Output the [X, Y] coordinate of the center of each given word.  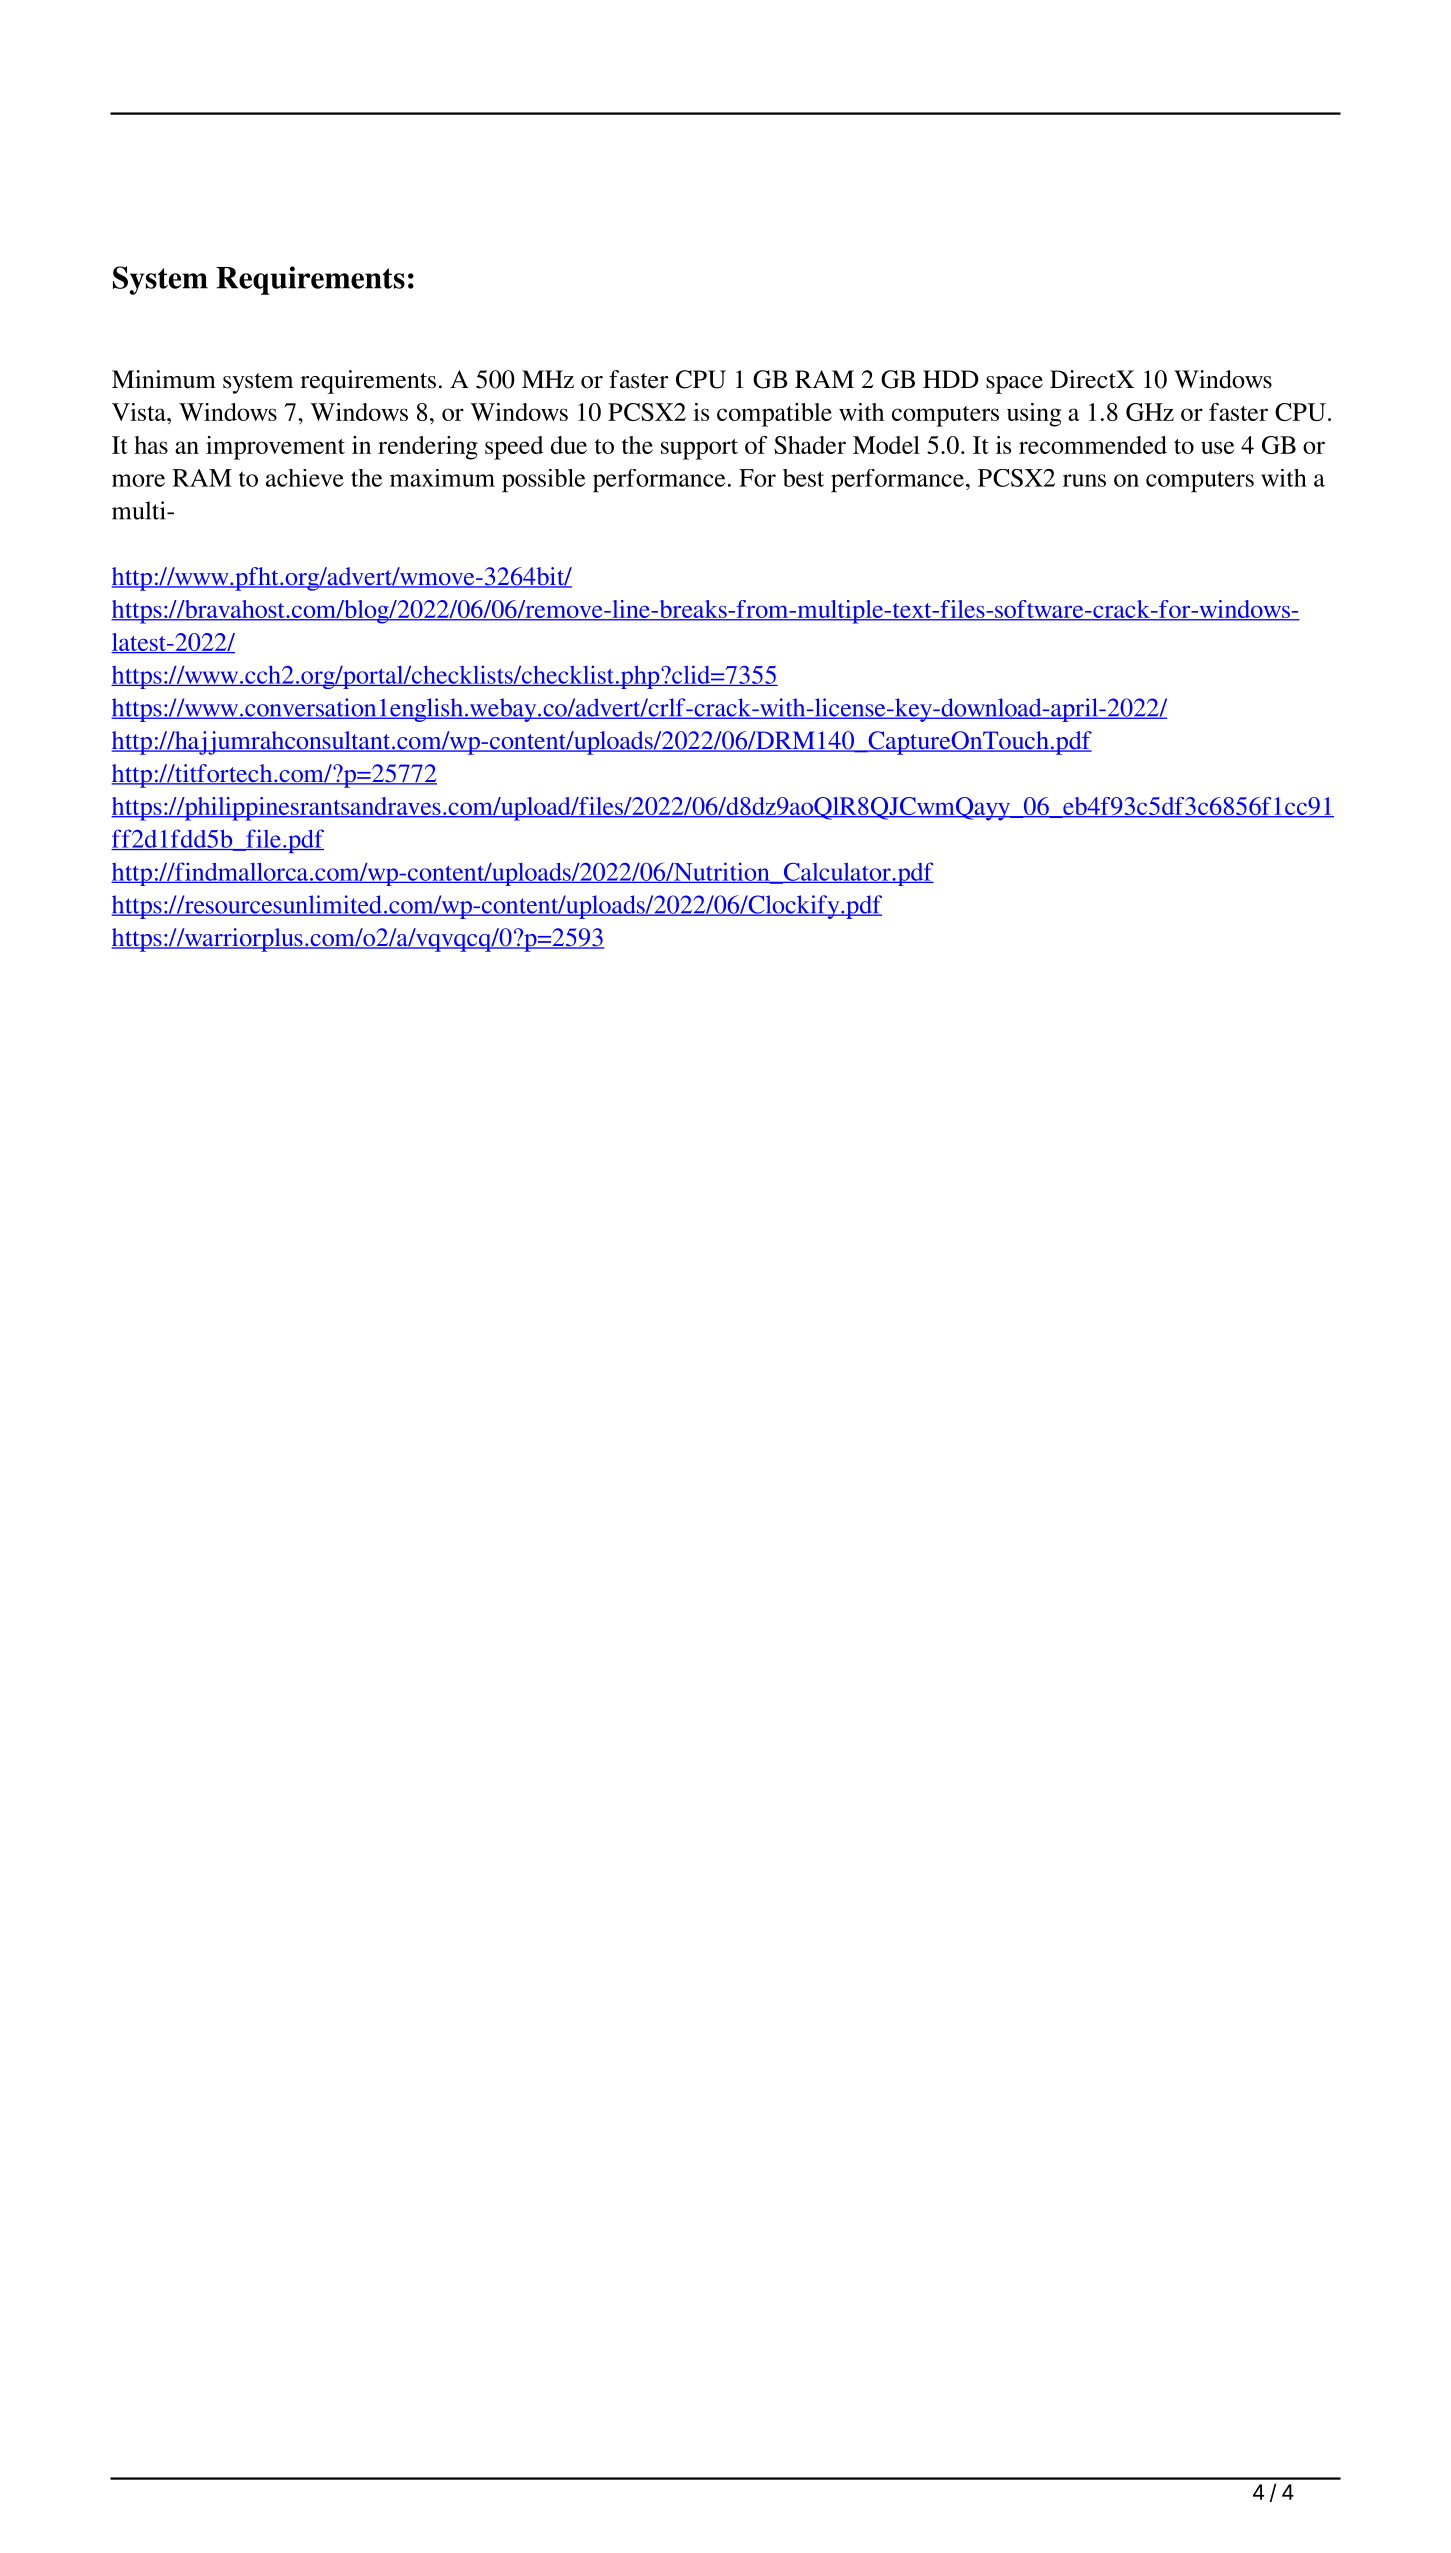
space [1014, 385]
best [803, 478]
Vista [140, 412]
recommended [1093, 445]
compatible [774, 415]
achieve [305, 478]
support [699, 449]
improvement [275, 448]
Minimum [164, 379]
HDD [950, 379]
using [1034, 415]
